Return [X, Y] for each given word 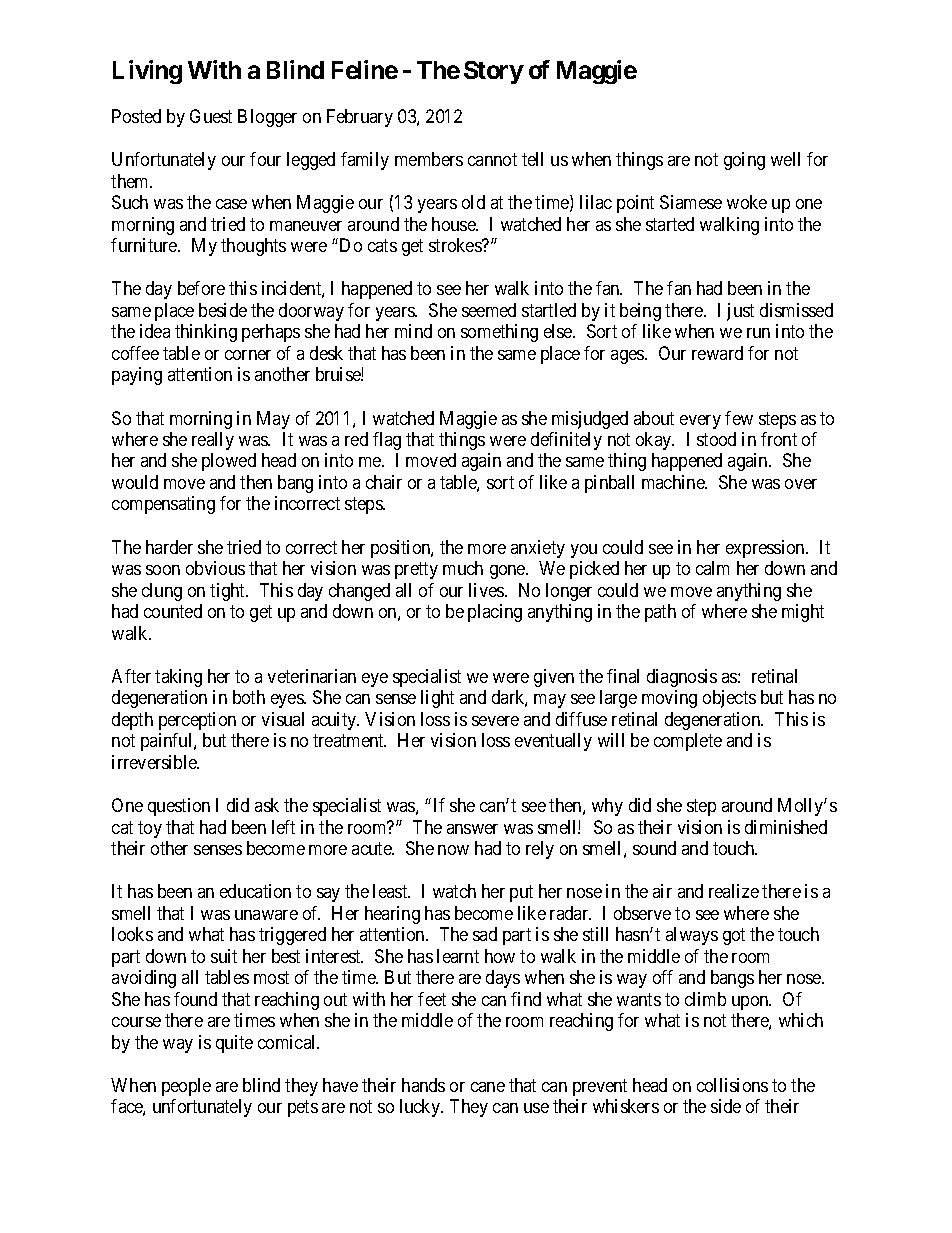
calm [712, 568]
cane [488, 1087]
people [186, 1087]
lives [487, 590]
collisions [732, 1085]
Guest [211, 116]
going [744, 161]
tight [229, 592]
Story [494, 72]
